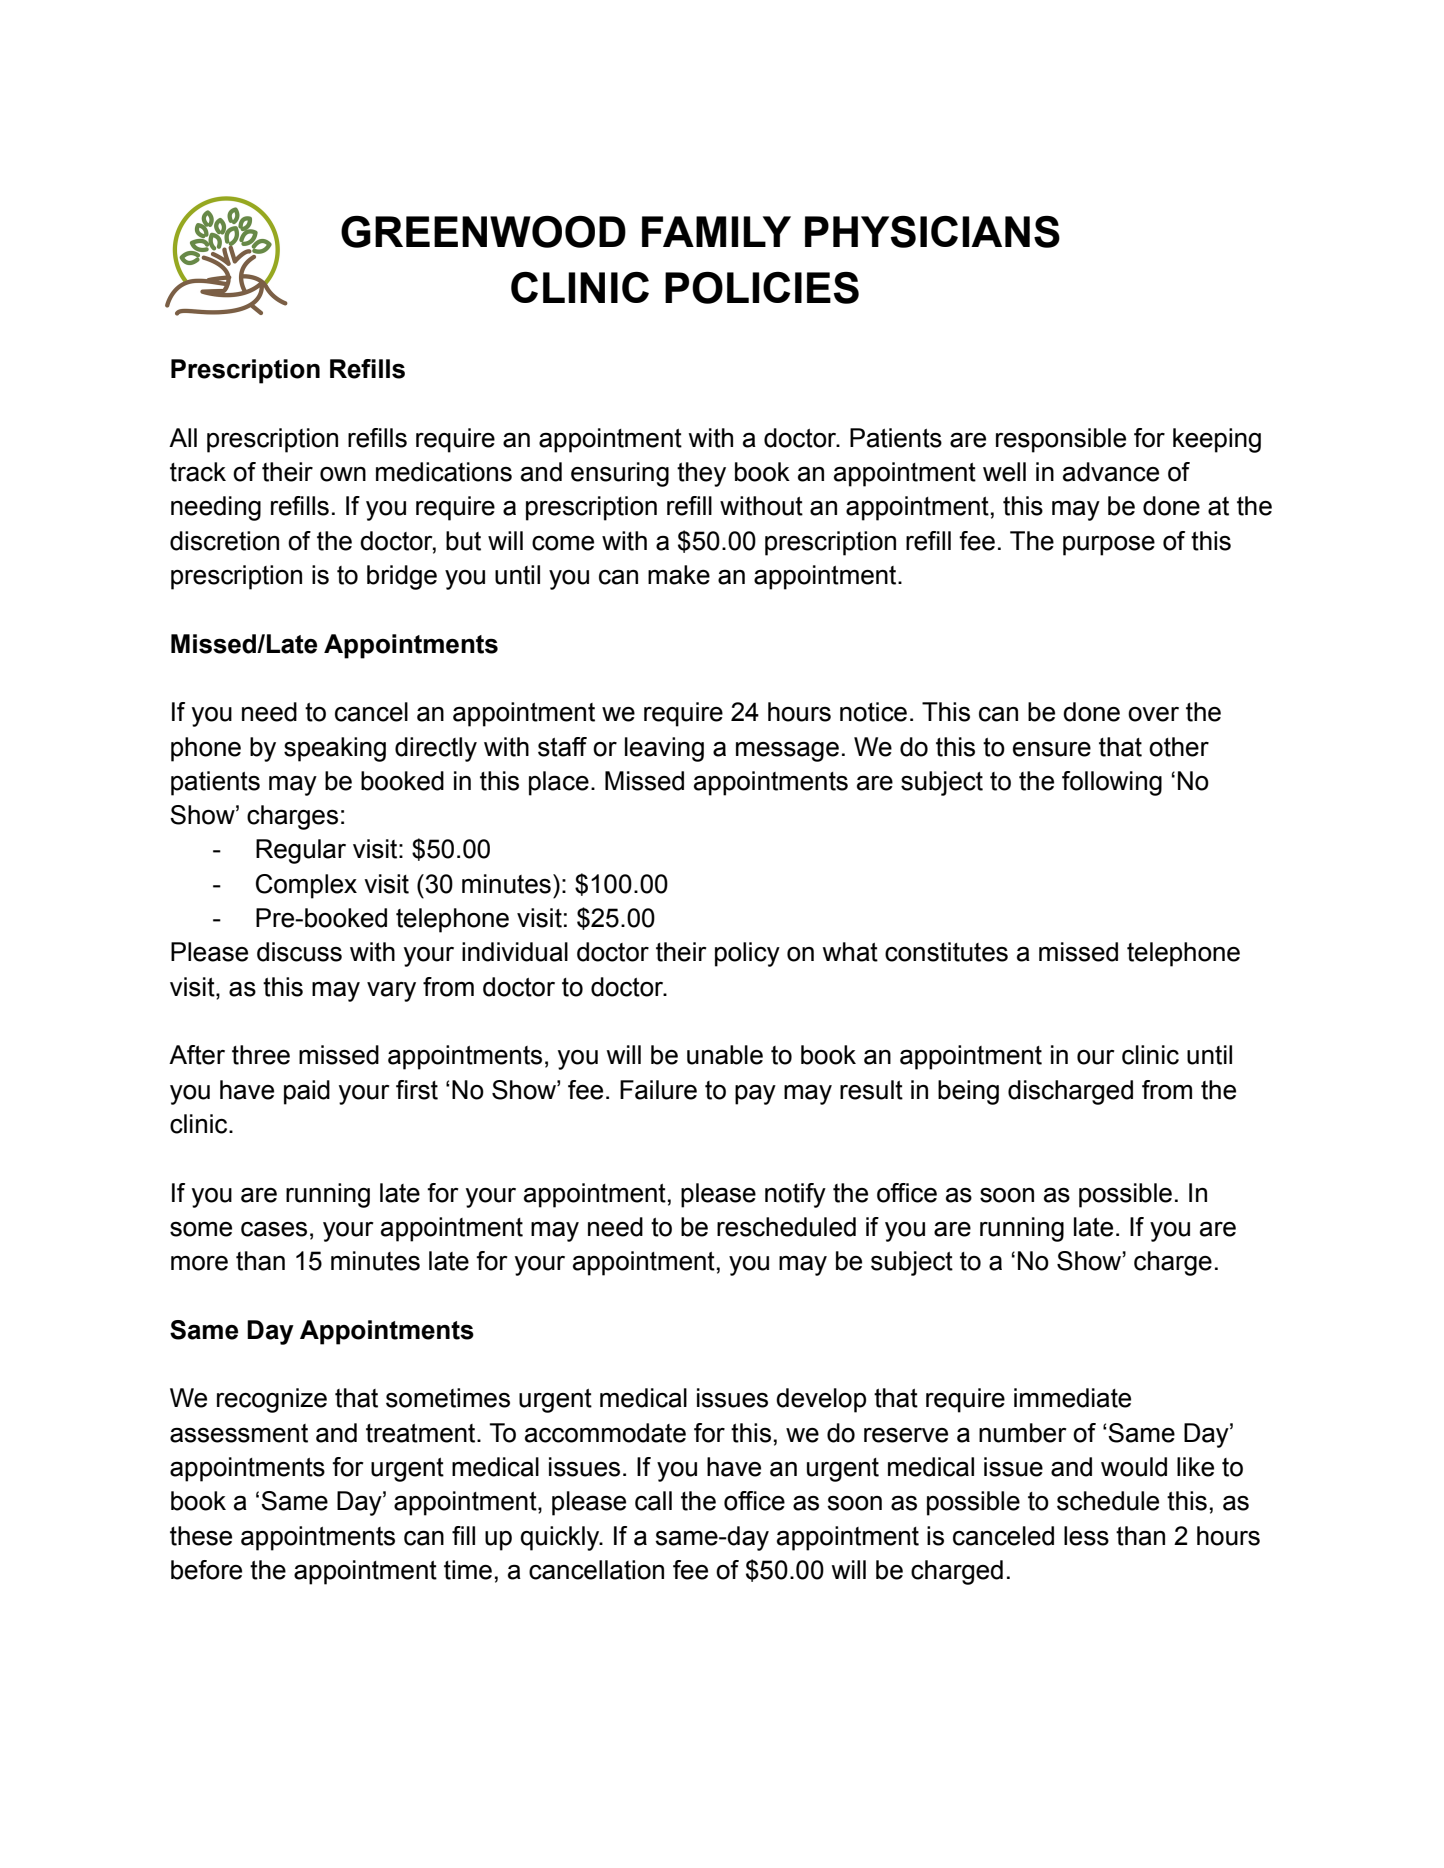 Image resolution: width=1444 pixels, height=1868 pixels. Describe the element at coordinates (261, 1055) in the screenshot. I see `three` at that location.
